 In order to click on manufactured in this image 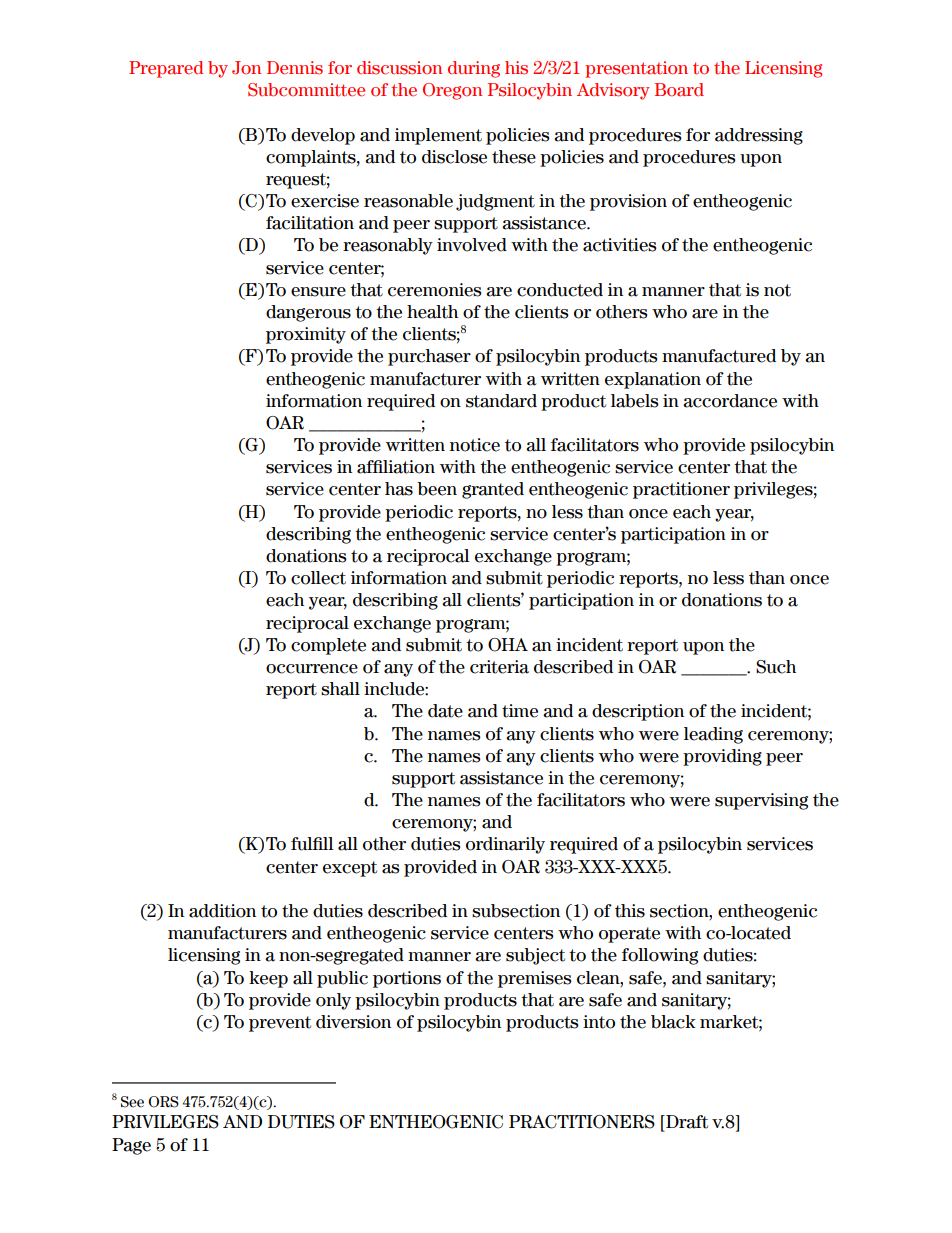, I will do `click(719, 356)`.
